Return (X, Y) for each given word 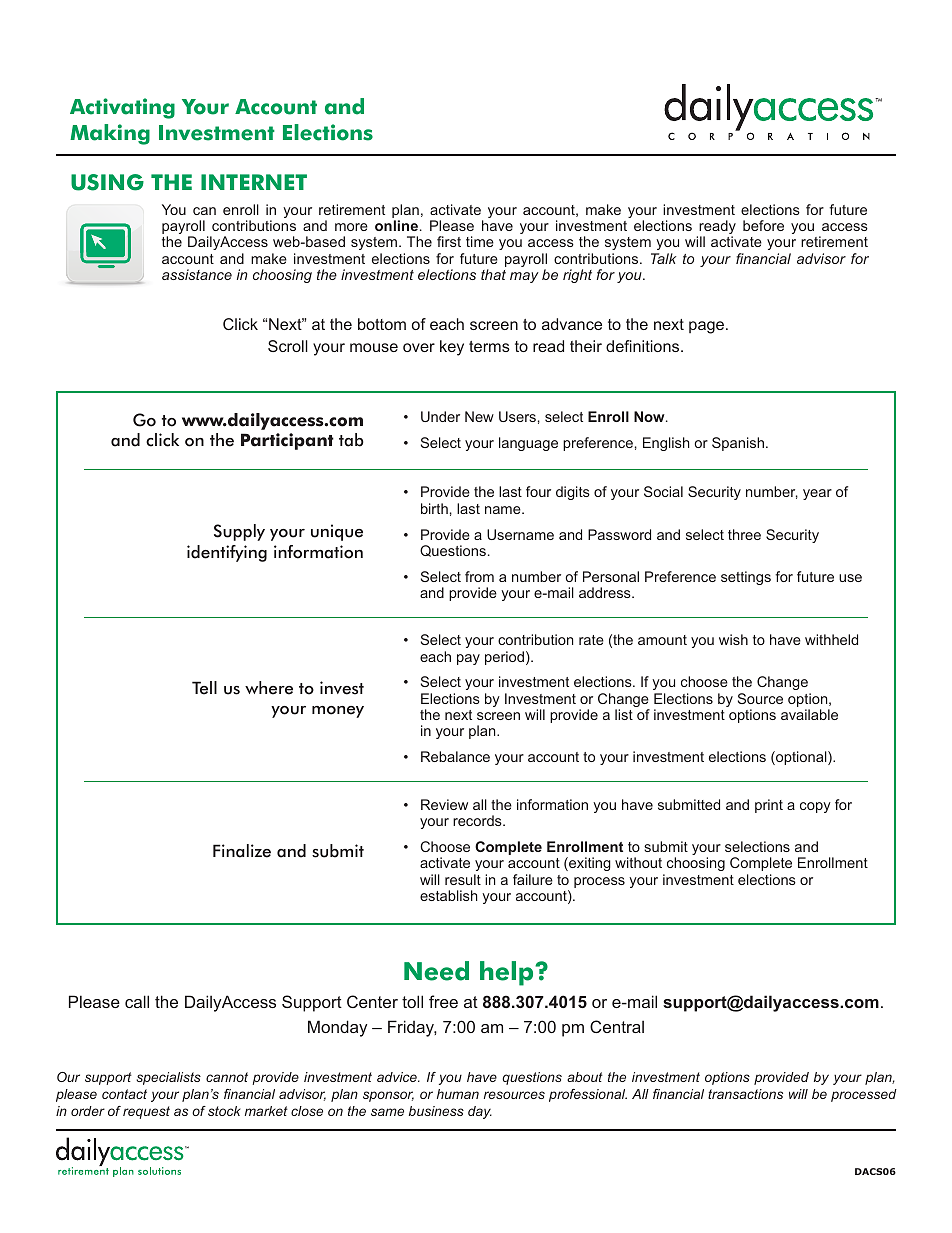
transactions (745, 1094)
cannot (227, 1077)
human (458, 1094)
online (396, 225)
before (763, 225)
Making (110, 134)
